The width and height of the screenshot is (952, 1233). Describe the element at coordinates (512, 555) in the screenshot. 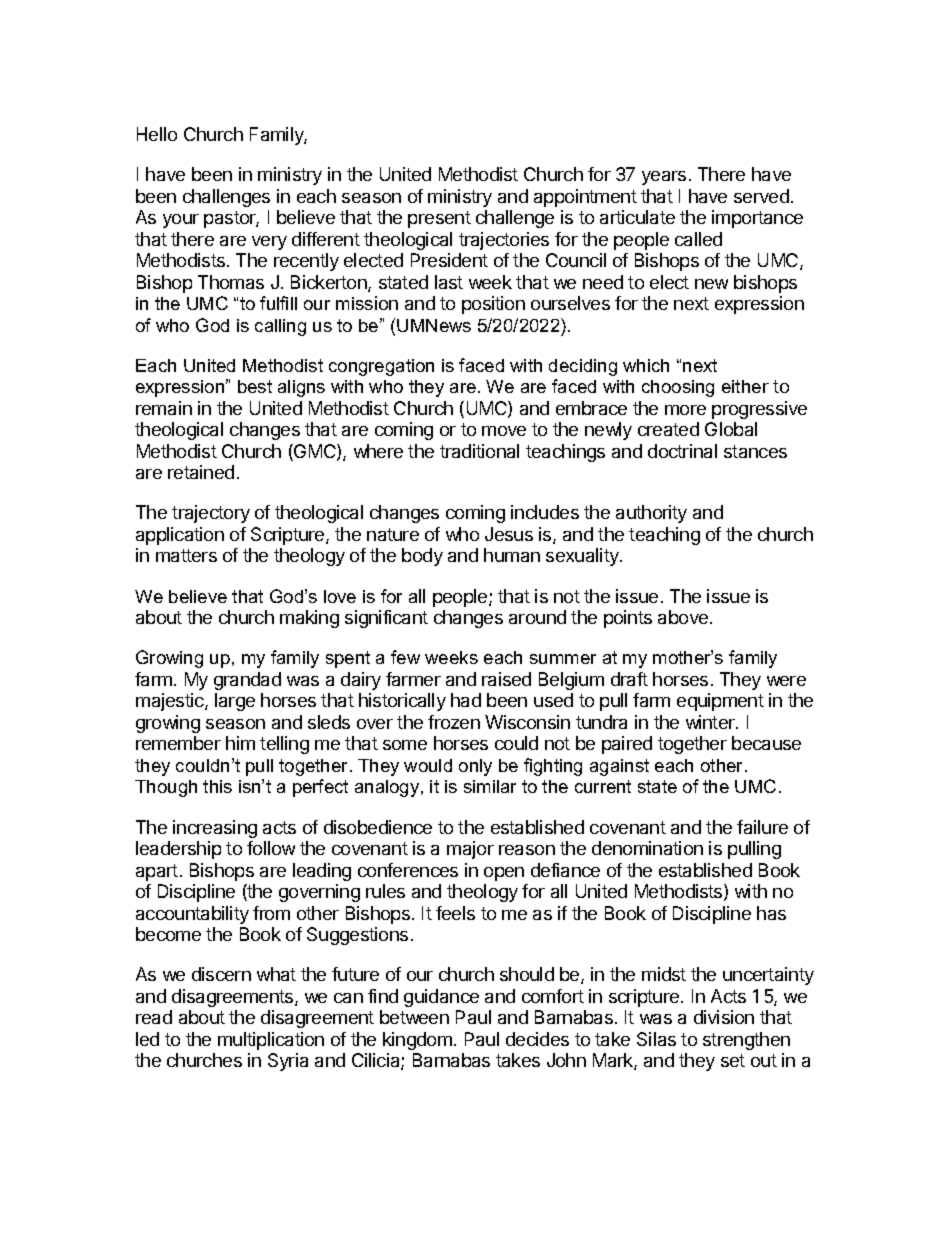

I see `human` at that location.
